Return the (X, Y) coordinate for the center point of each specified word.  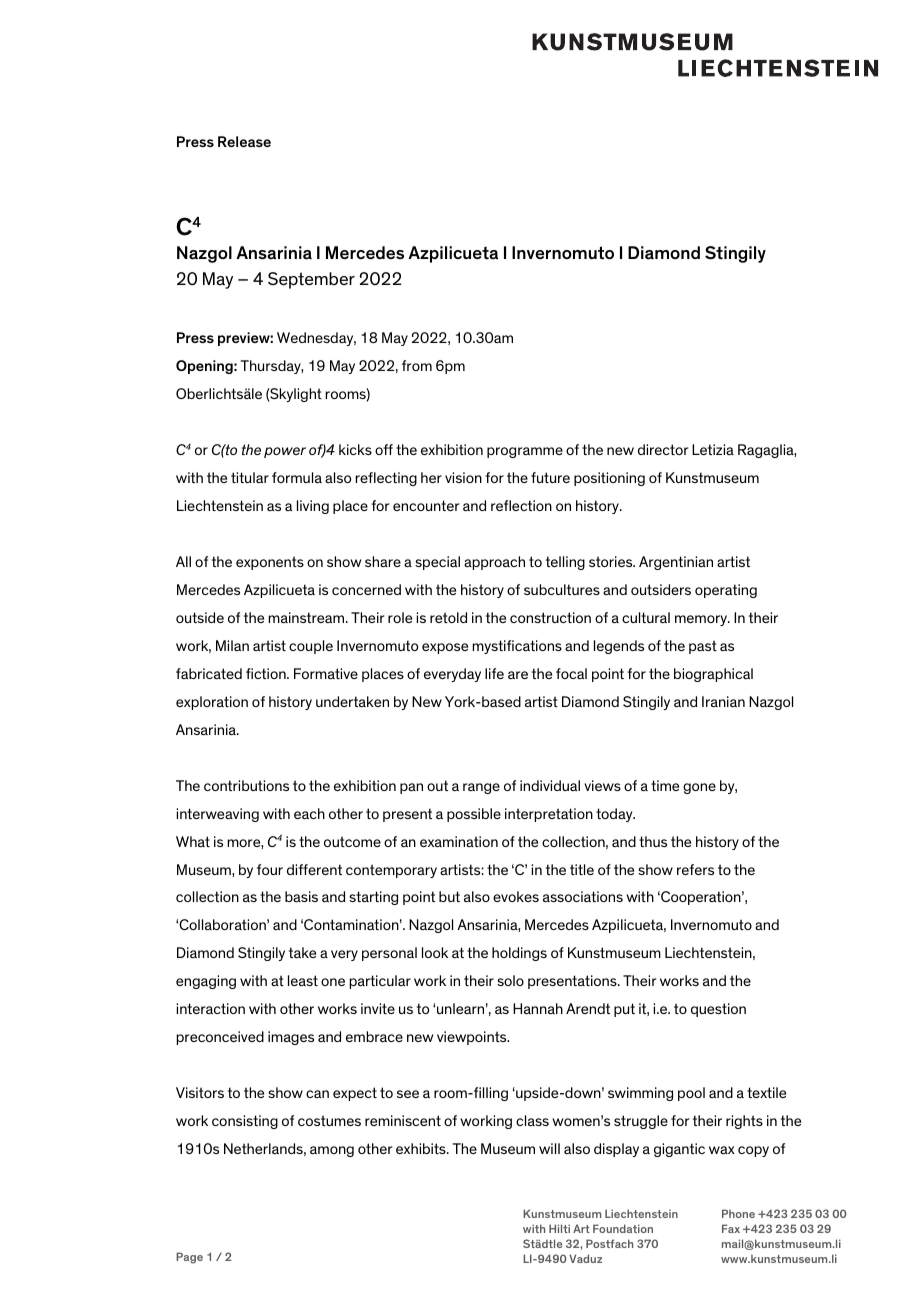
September (311, 280)
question (718, 1010)
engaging (206, 982)
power (285, 452)
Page (189, 1258)
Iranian (723, 701)
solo (510, 980)
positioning (609, 479)
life (494, 673)
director (663, 449)
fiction (267, 673)
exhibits (422, 1148)
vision (463, 477)
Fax (731, 1228)
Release (244, 141)
